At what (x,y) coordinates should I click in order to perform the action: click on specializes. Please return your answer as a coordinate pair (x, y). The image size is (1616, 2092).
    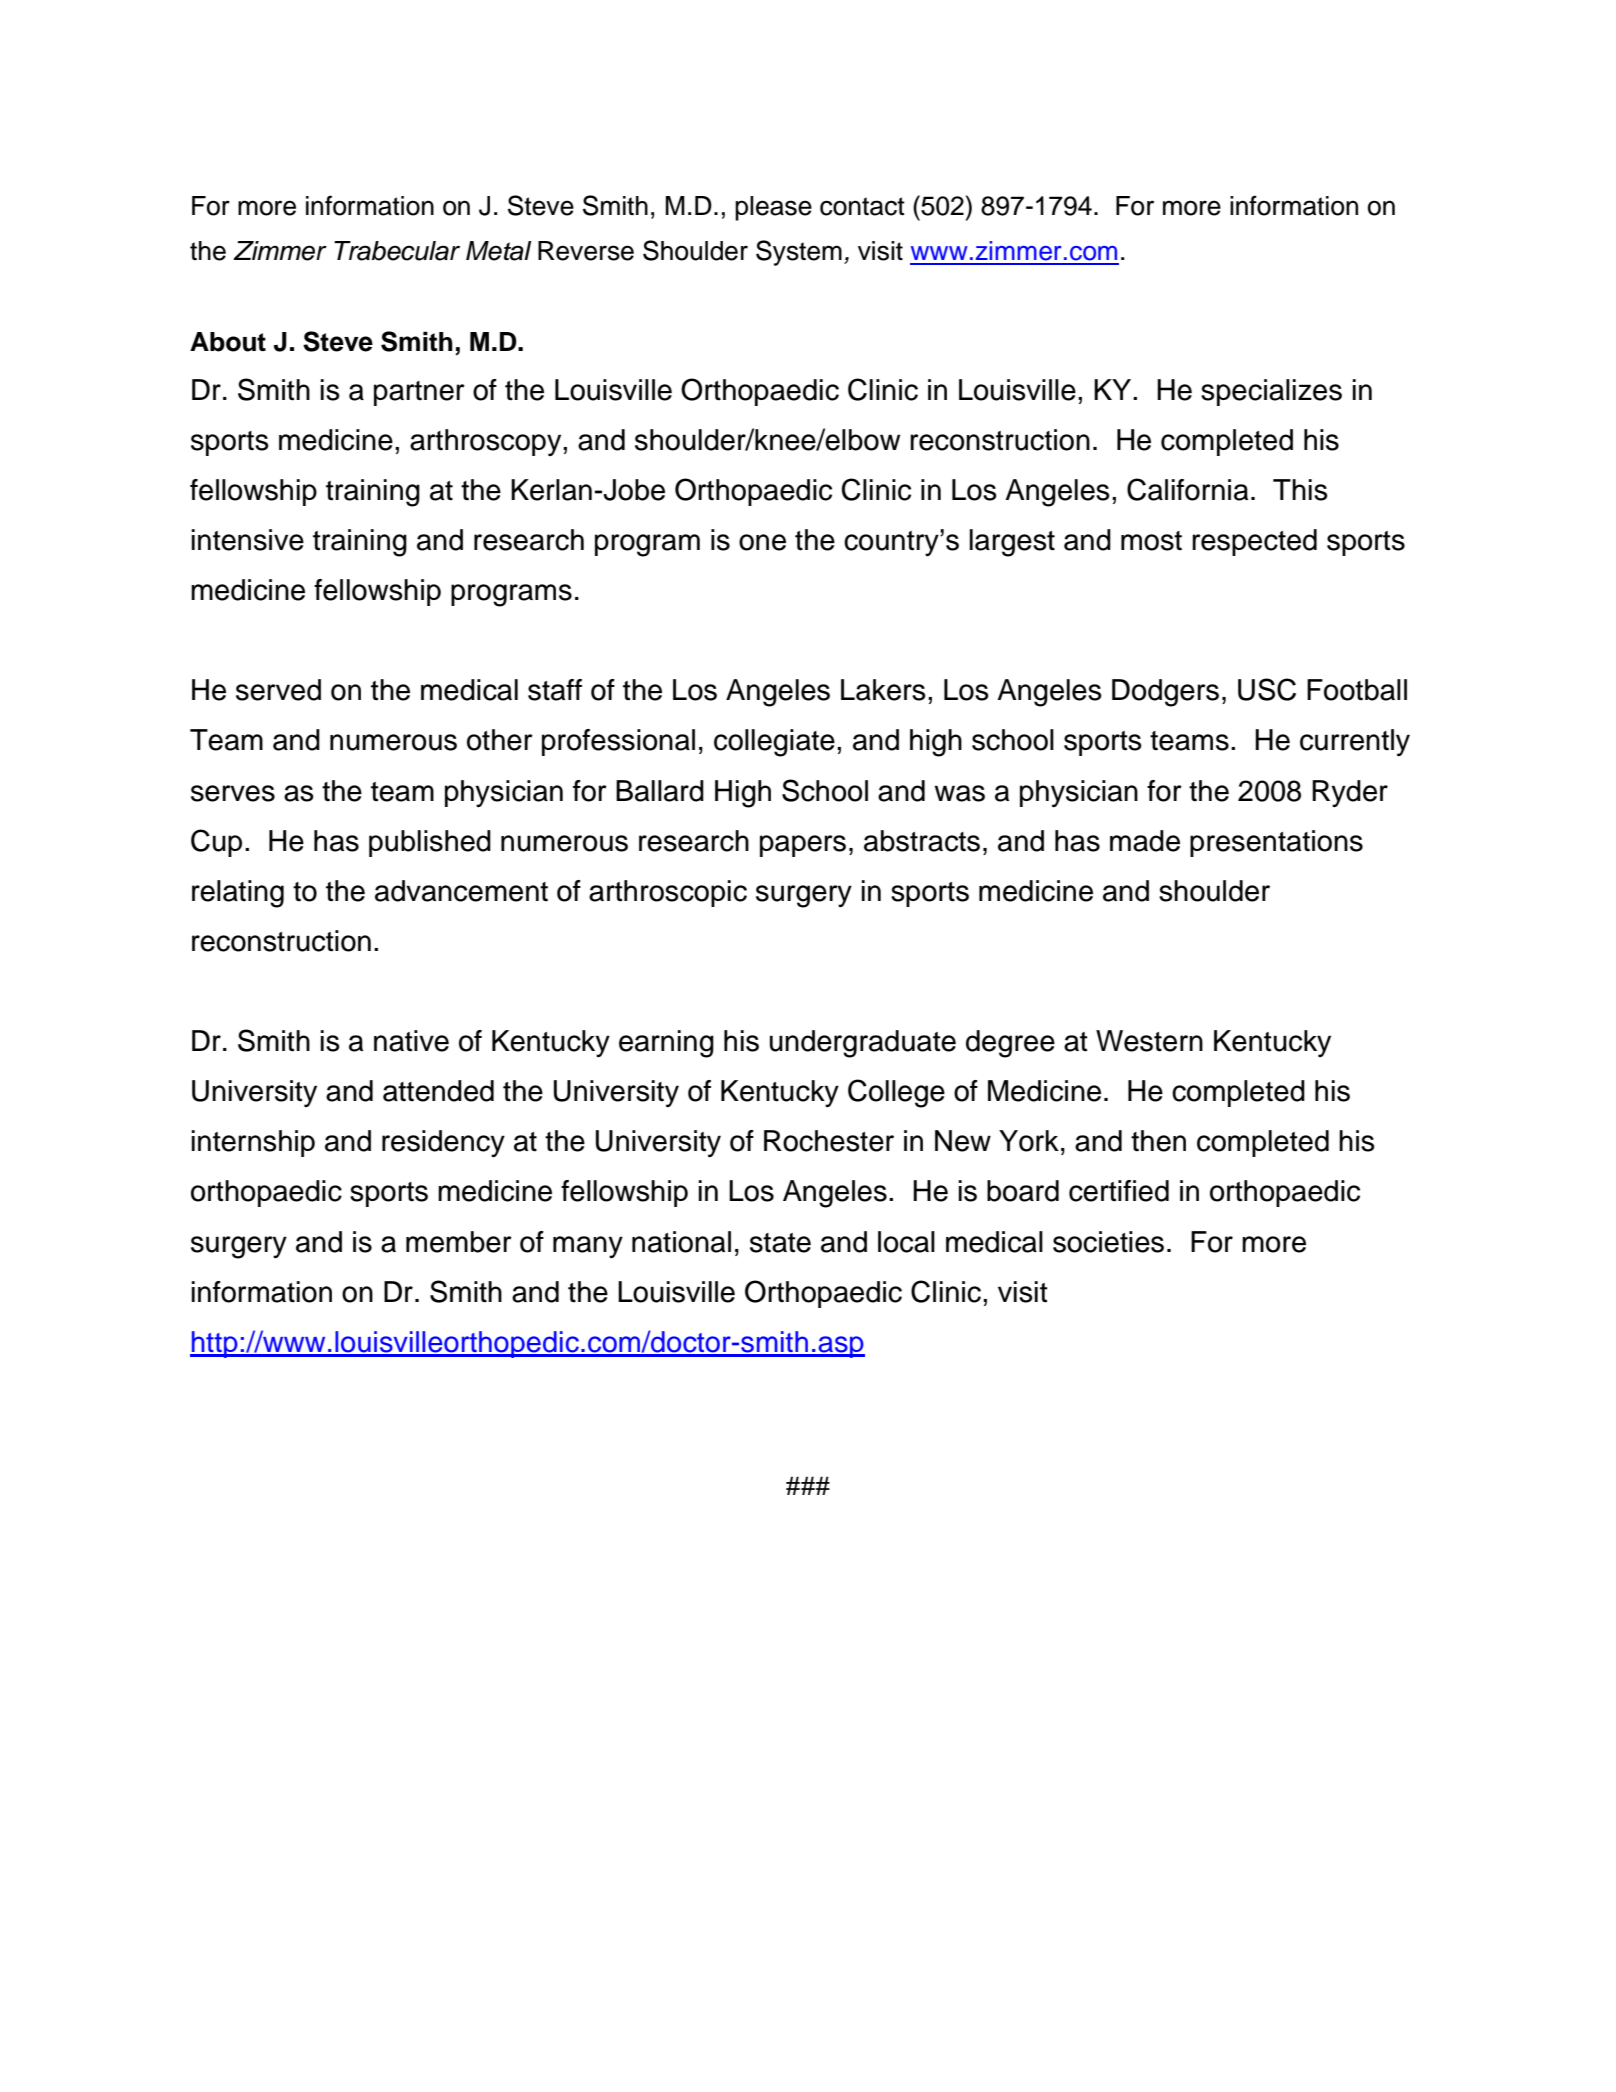
    Looking at the image, I should click on (1271, 392).
